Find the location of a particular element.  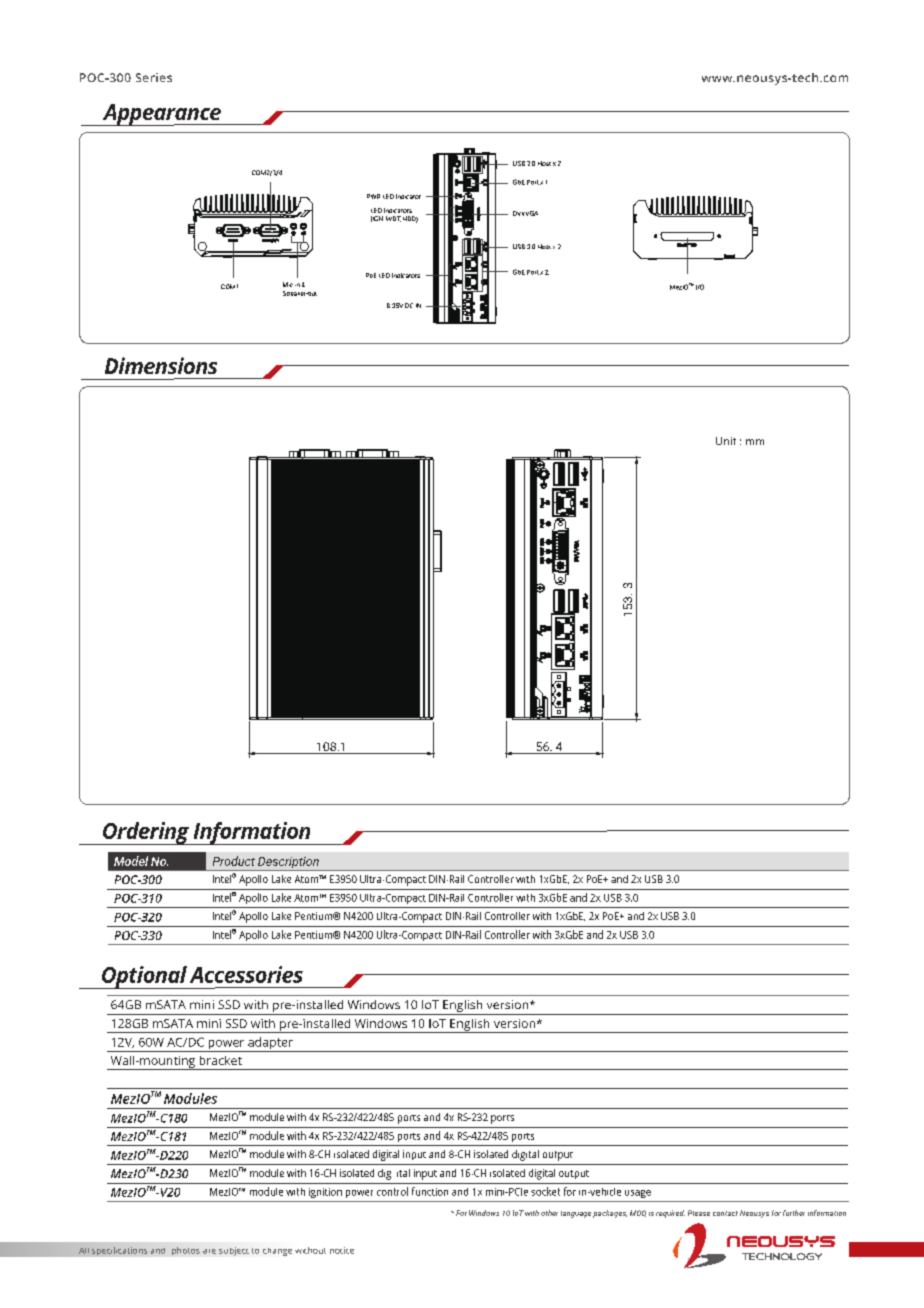

Dimensions is located at coordinates (161, 365).
